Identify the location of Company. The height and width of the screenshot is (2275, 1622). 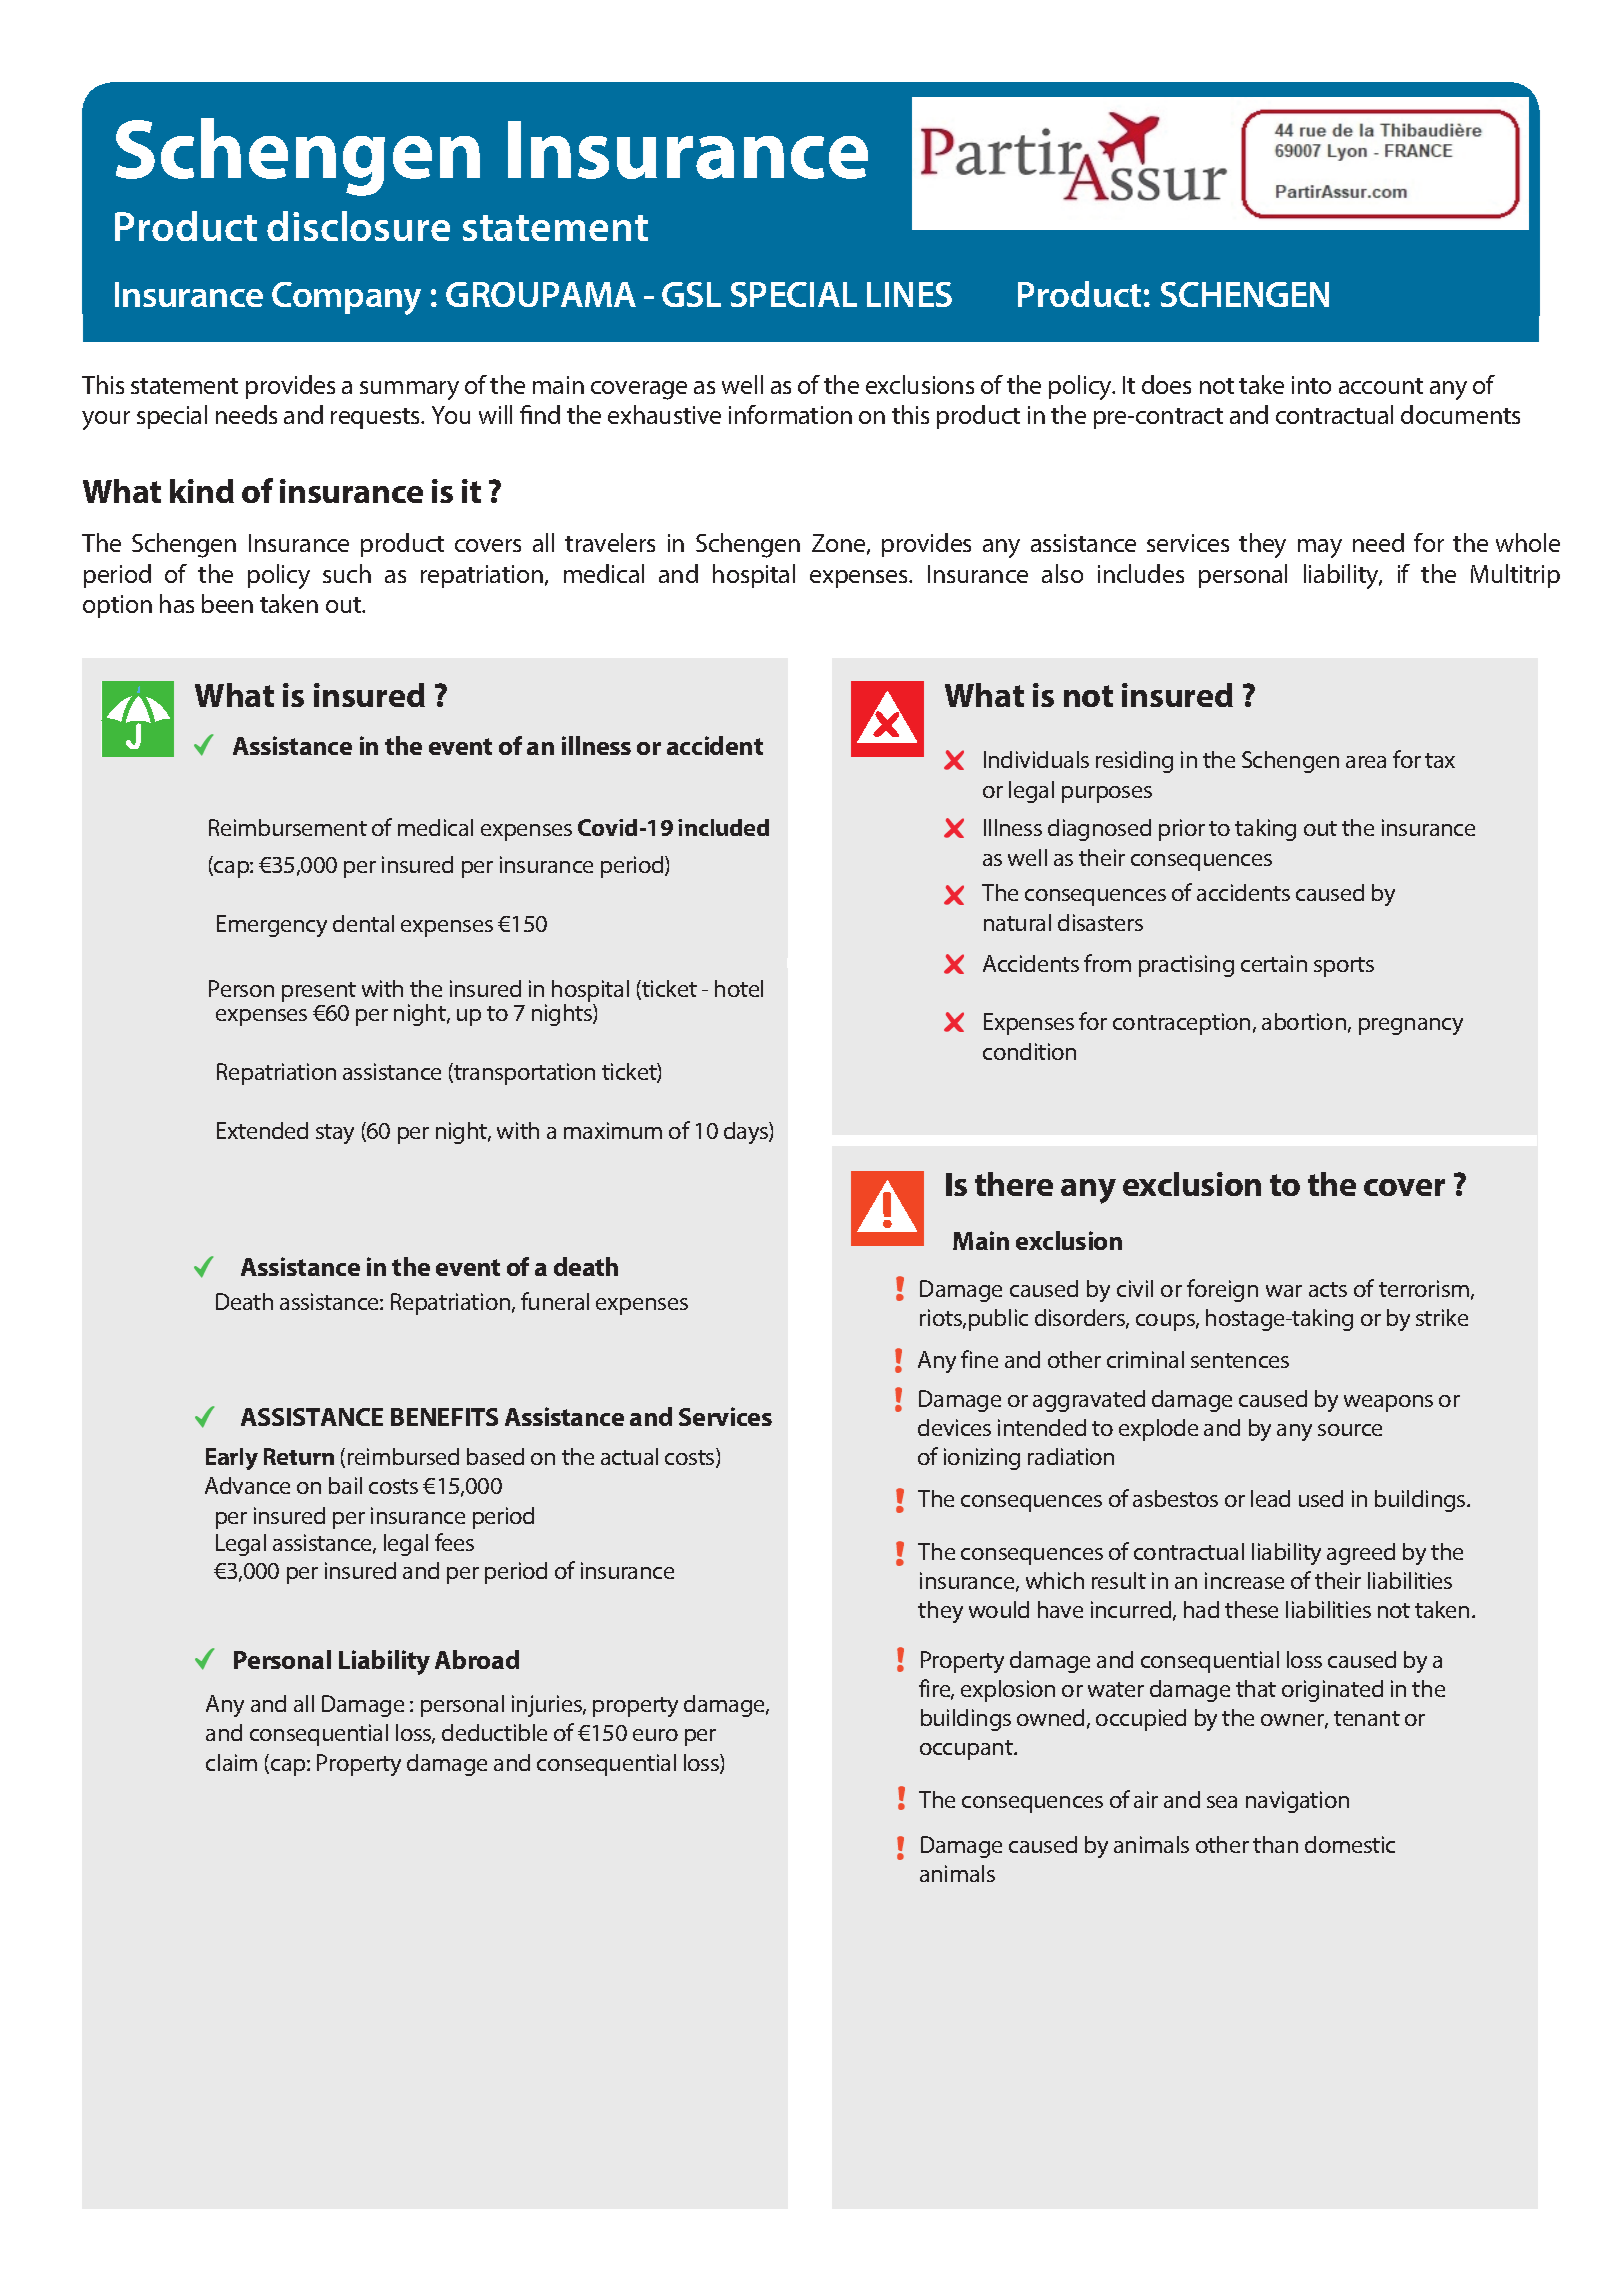
(346, 298).
